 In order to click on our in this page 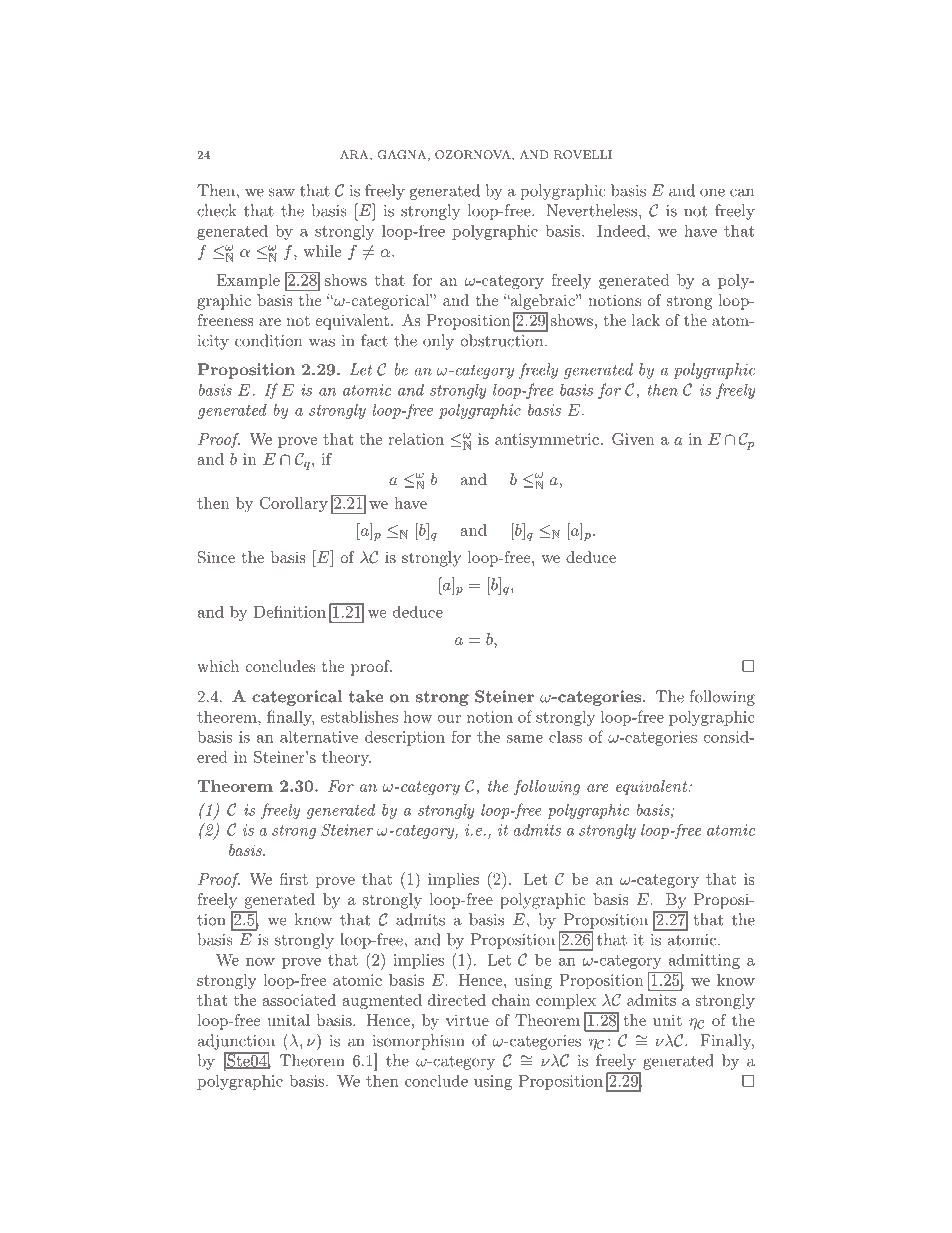, I will do `click(449, 719)`.
